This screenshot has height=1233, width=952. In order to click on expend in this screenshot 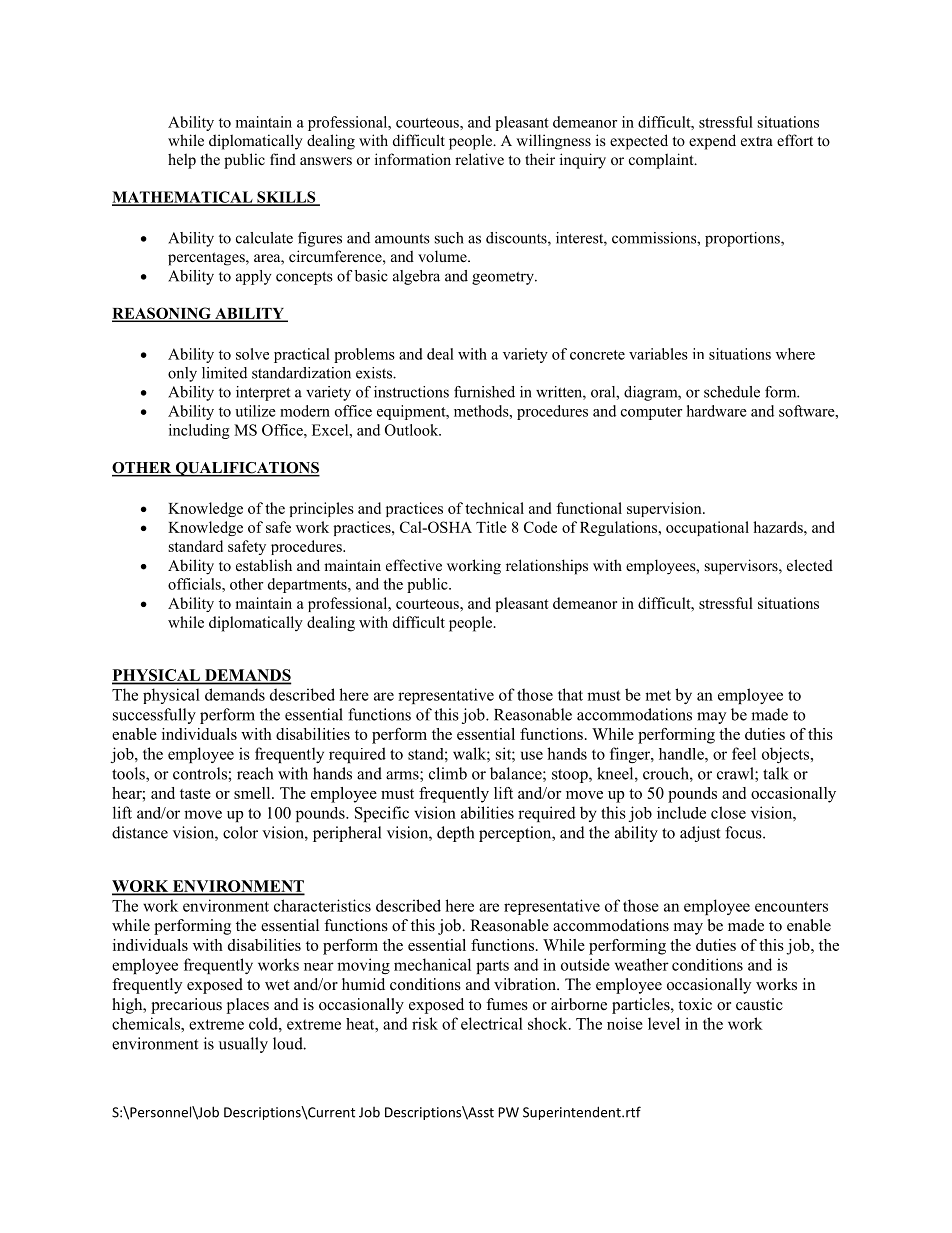, I will do `click(712, 142)`.
